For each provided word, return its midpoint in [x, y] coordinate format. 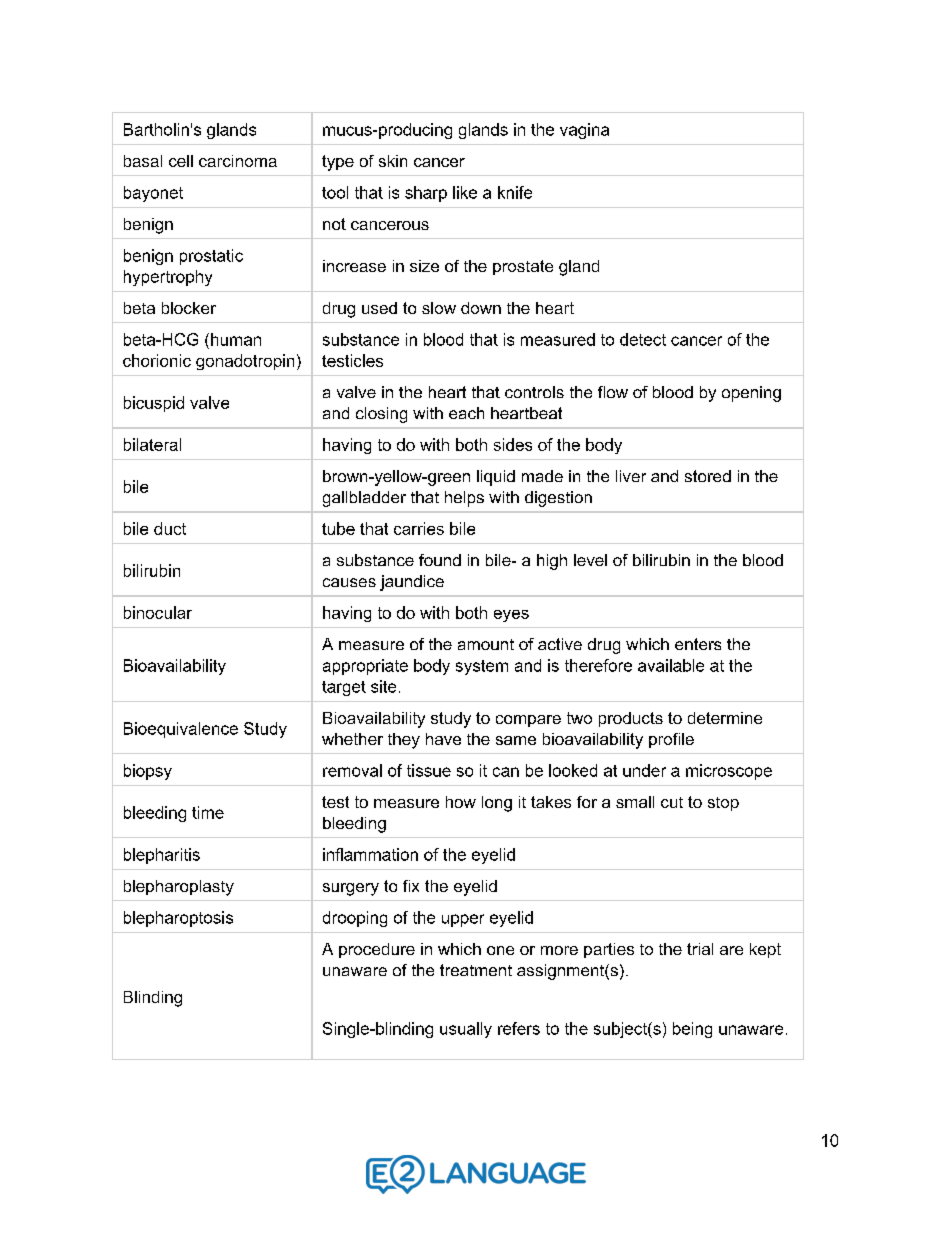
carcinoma [238, 161]
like [465, 192]
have [443, 739]
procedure [377, 950]
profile [671, 740]
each [466, 413]
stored [708, 476]
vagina [584, 131]
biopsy [148, 772]
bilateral [152, 444]
